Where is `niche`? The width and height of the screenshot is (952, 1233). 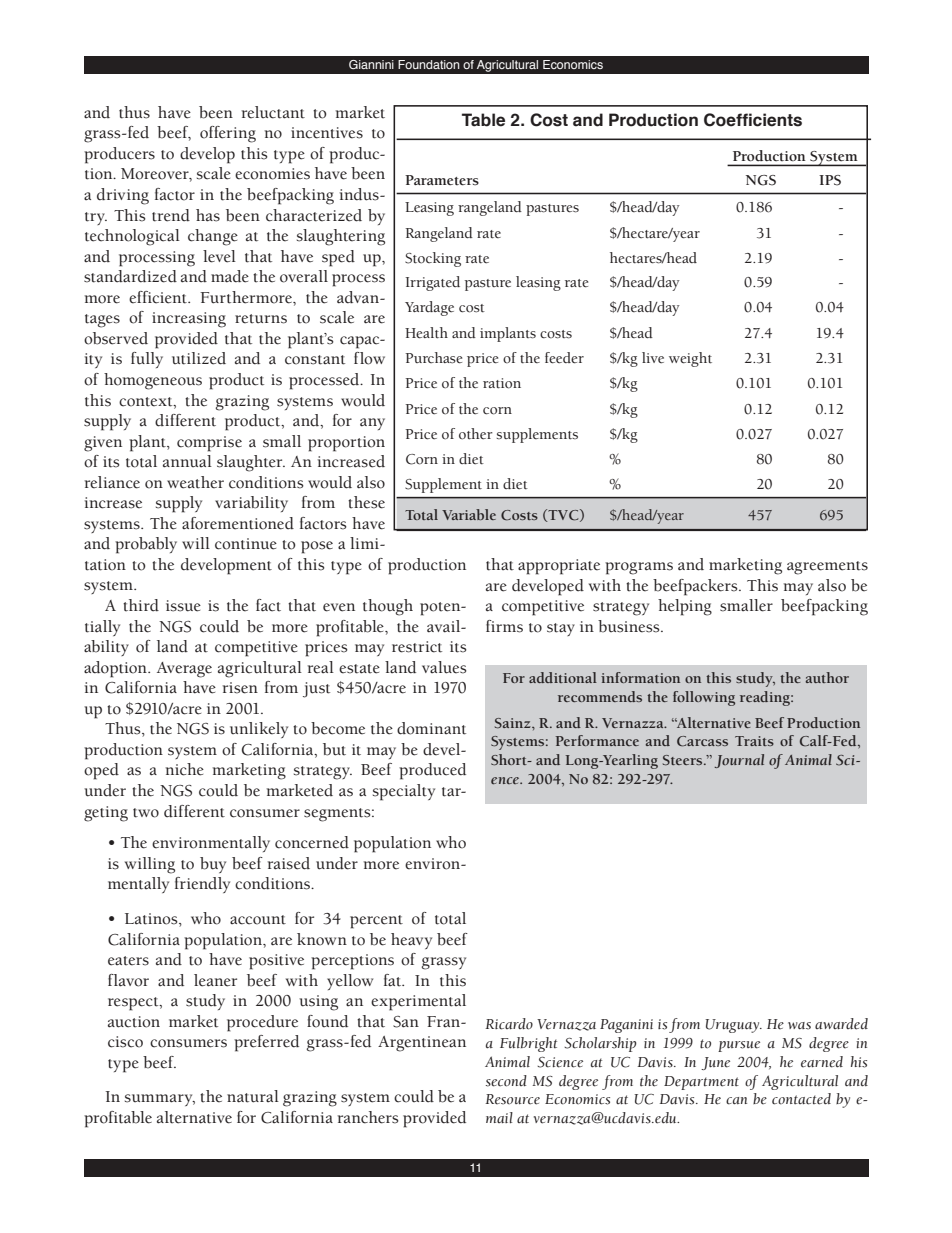
niche is located at coordinates (185, 769).
